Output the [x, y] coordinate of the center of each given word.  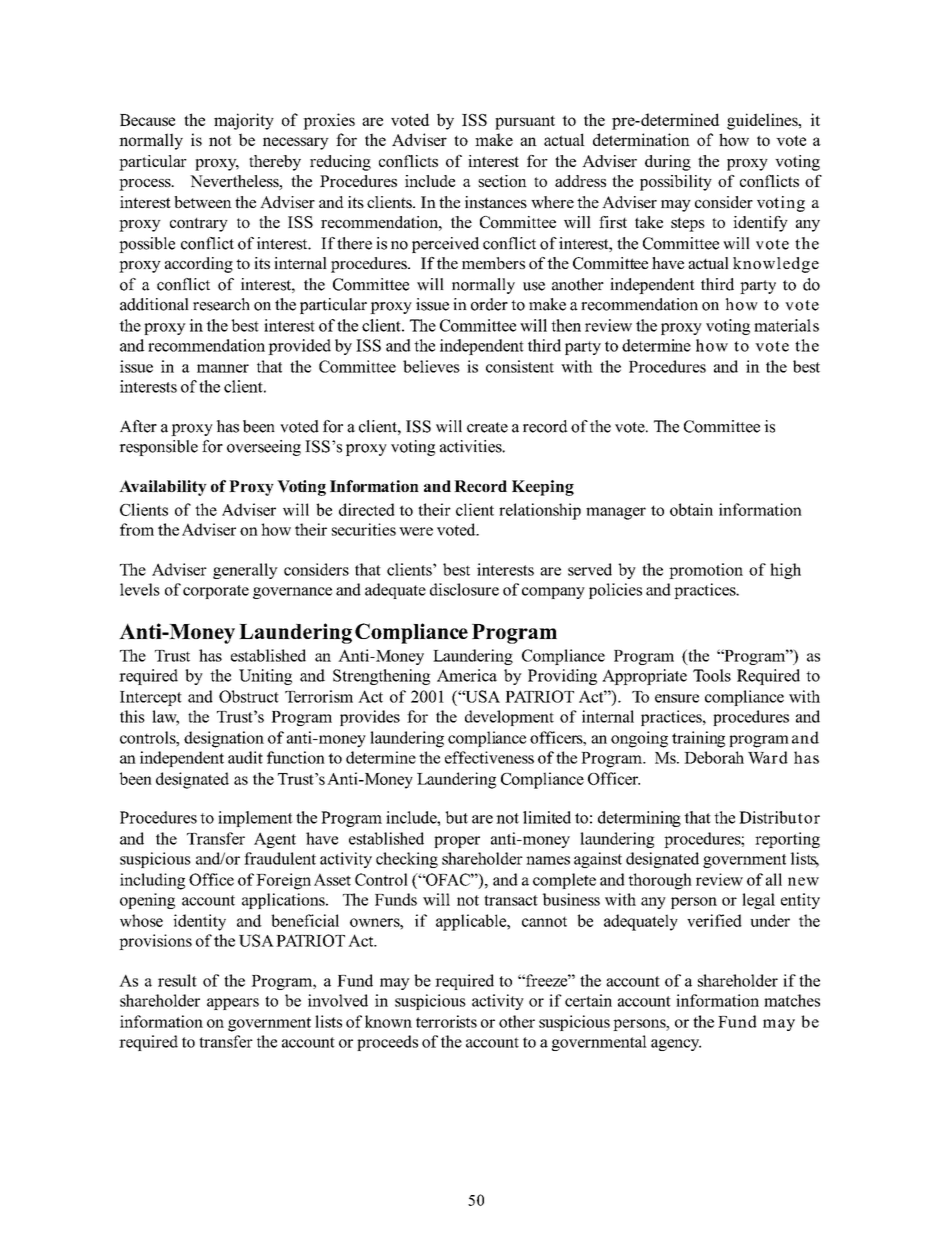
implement [255, 819]
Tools [712, 675]
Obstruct [249, 696]
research [221, 304]
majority [244, 121]
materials [786, 325]
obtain [691, 509]
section [502, 181]
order [489, 304]
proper [457, 842]
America [467, 675]
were [416, 531]
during [668, 163]
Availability [163, 488]
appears [233, 1004]
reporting [787, 840]
